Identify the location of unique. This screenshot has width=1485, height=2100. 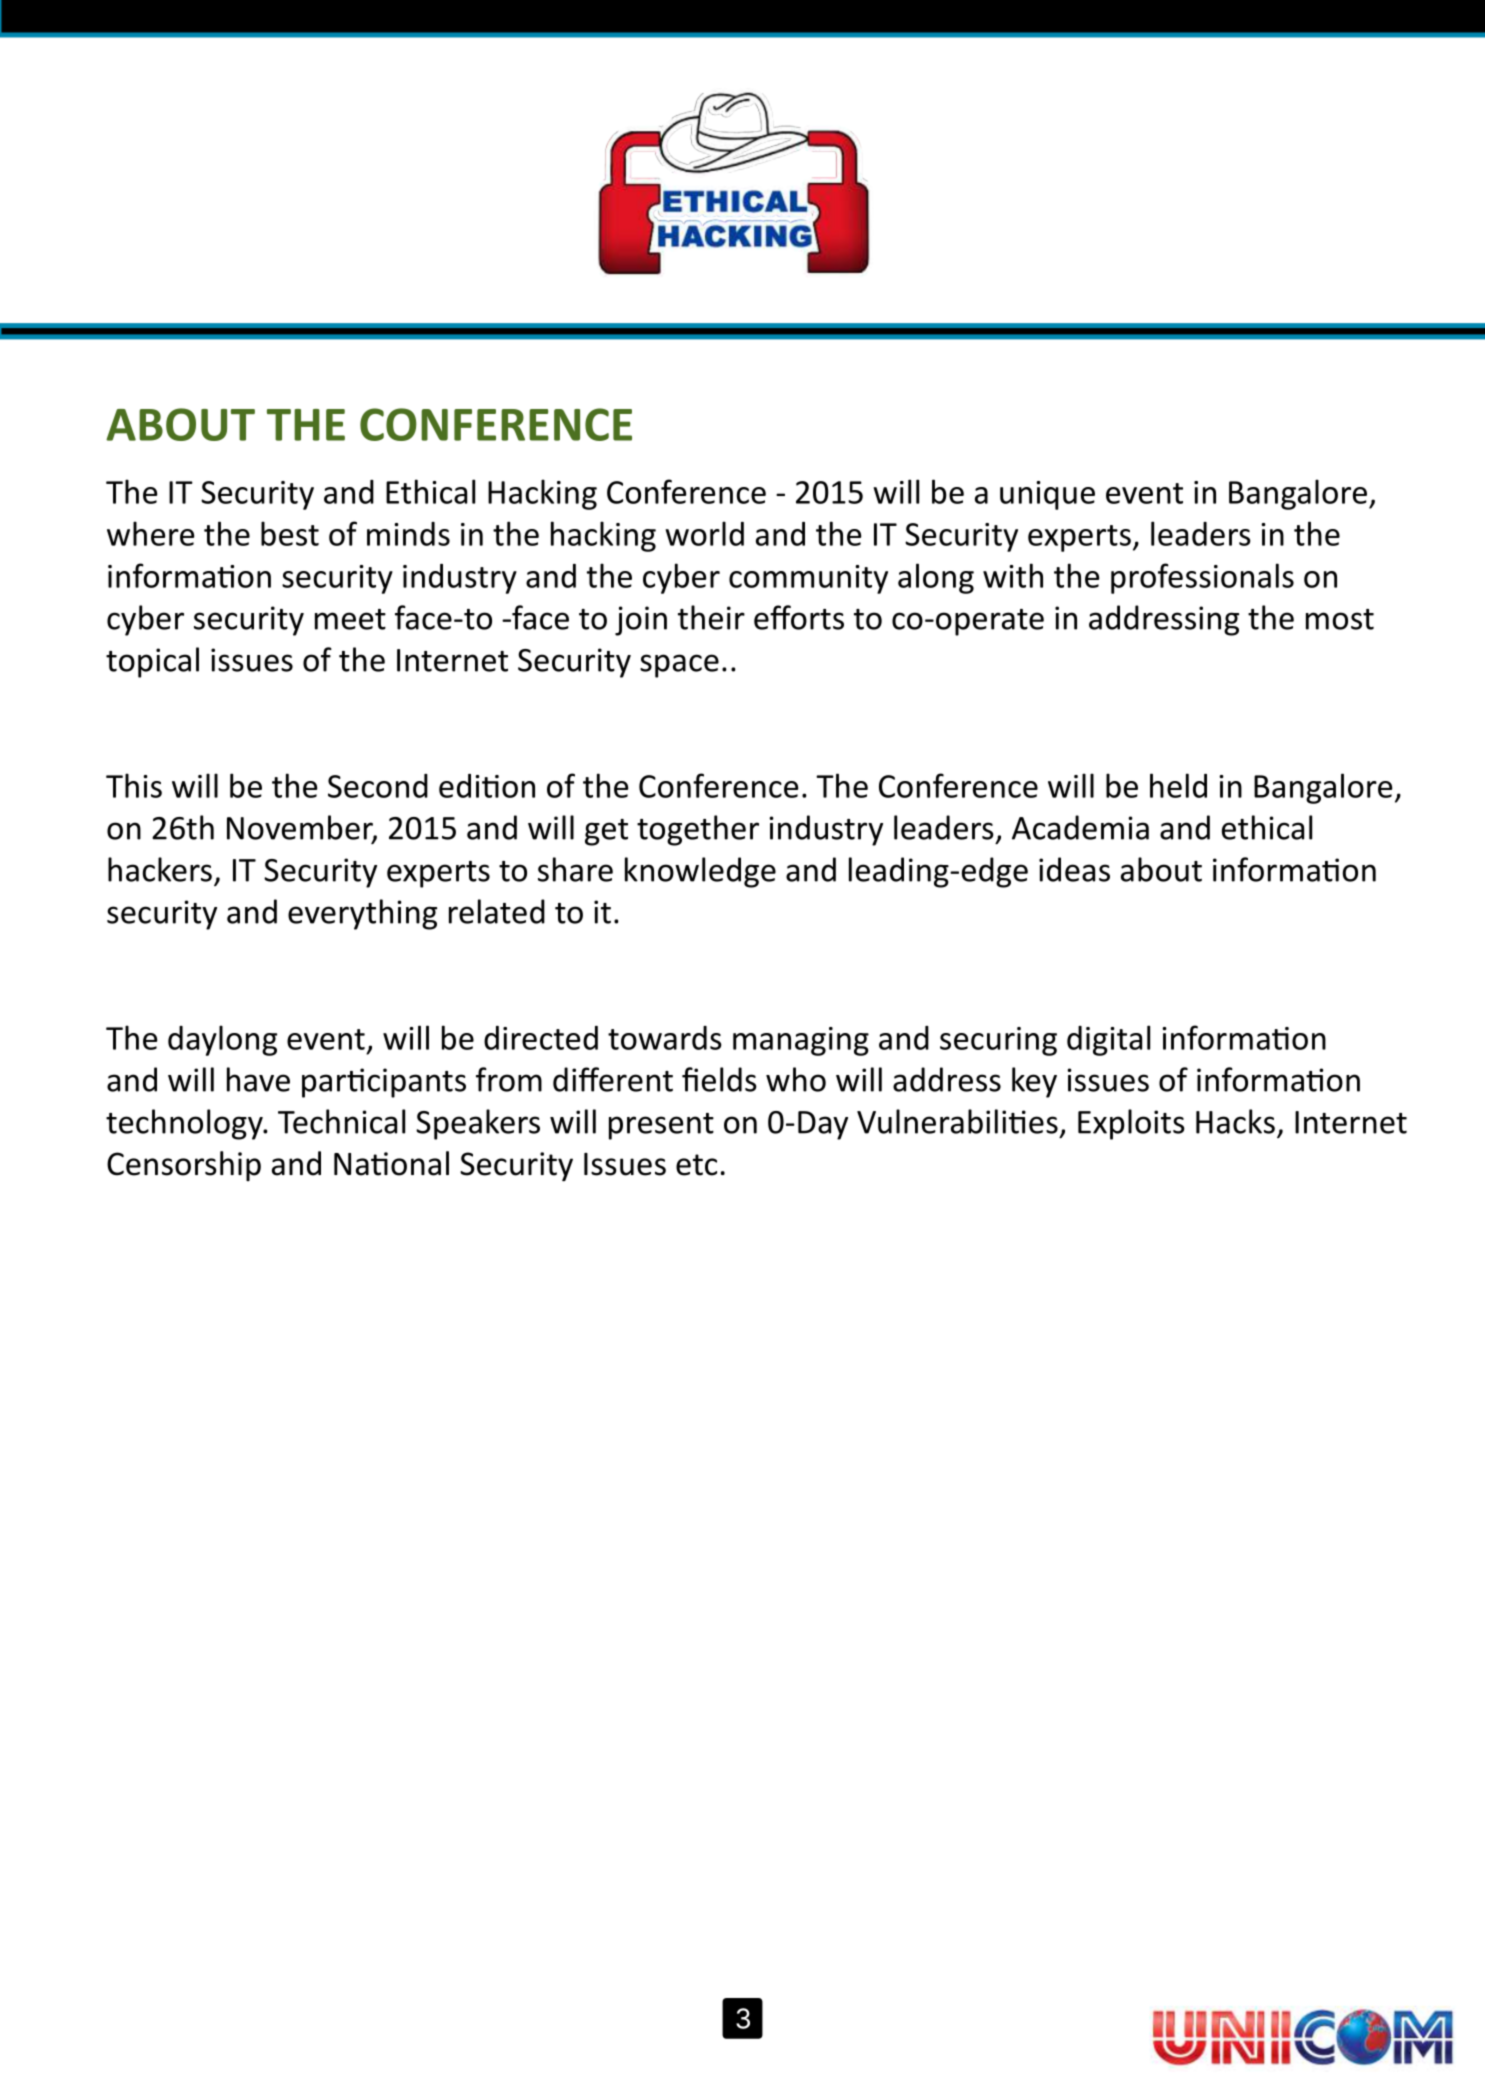
(1047, 495).
